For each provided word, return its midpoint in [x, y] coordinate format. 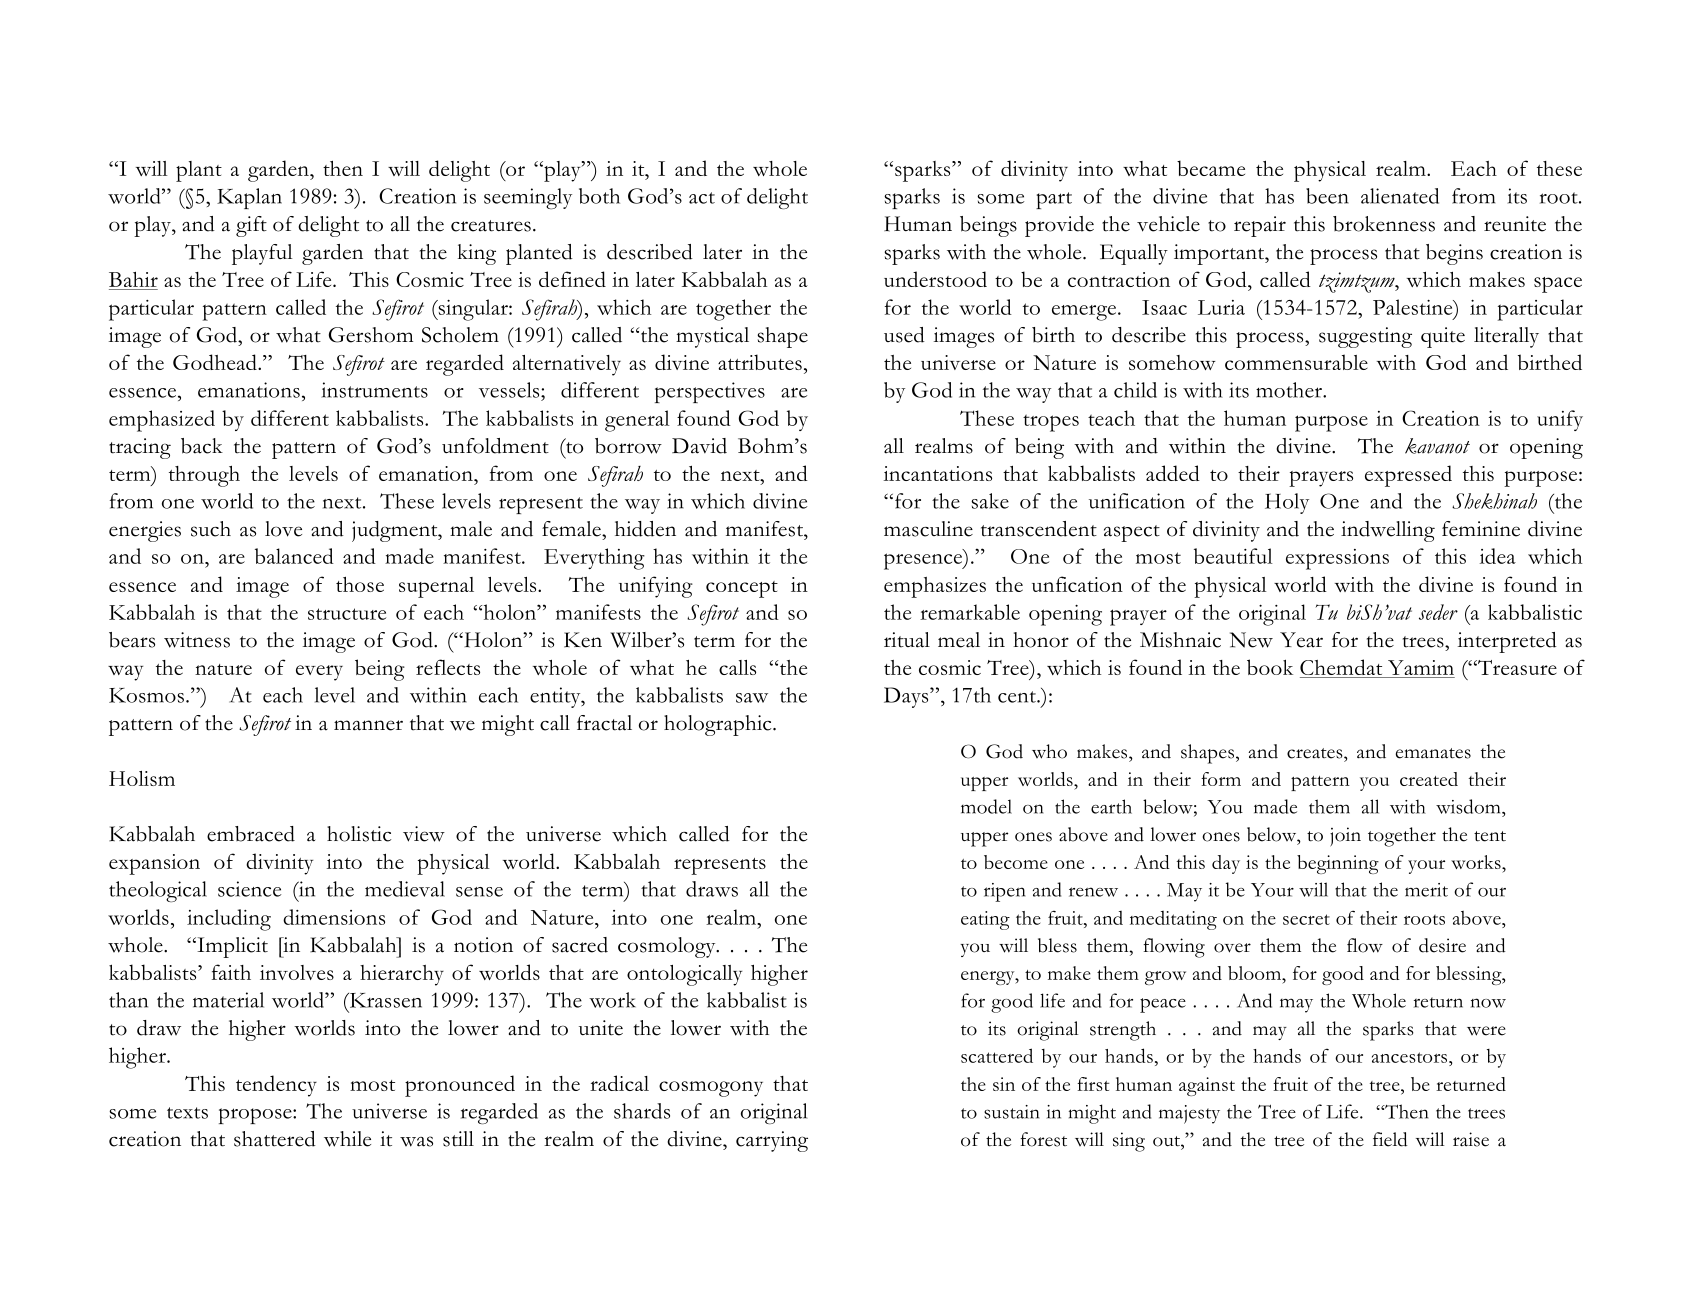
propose [256, 1116]
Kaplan [249, 198]
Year [1301, 640]
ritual [907, 640]
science [249, 889]
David [699, 446]
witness [197, 640]
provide [1059, 226]
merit [1426, 890]
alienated [1400, 196]
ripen [1004, 892]
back [202, 446]
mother [1290, 390]
